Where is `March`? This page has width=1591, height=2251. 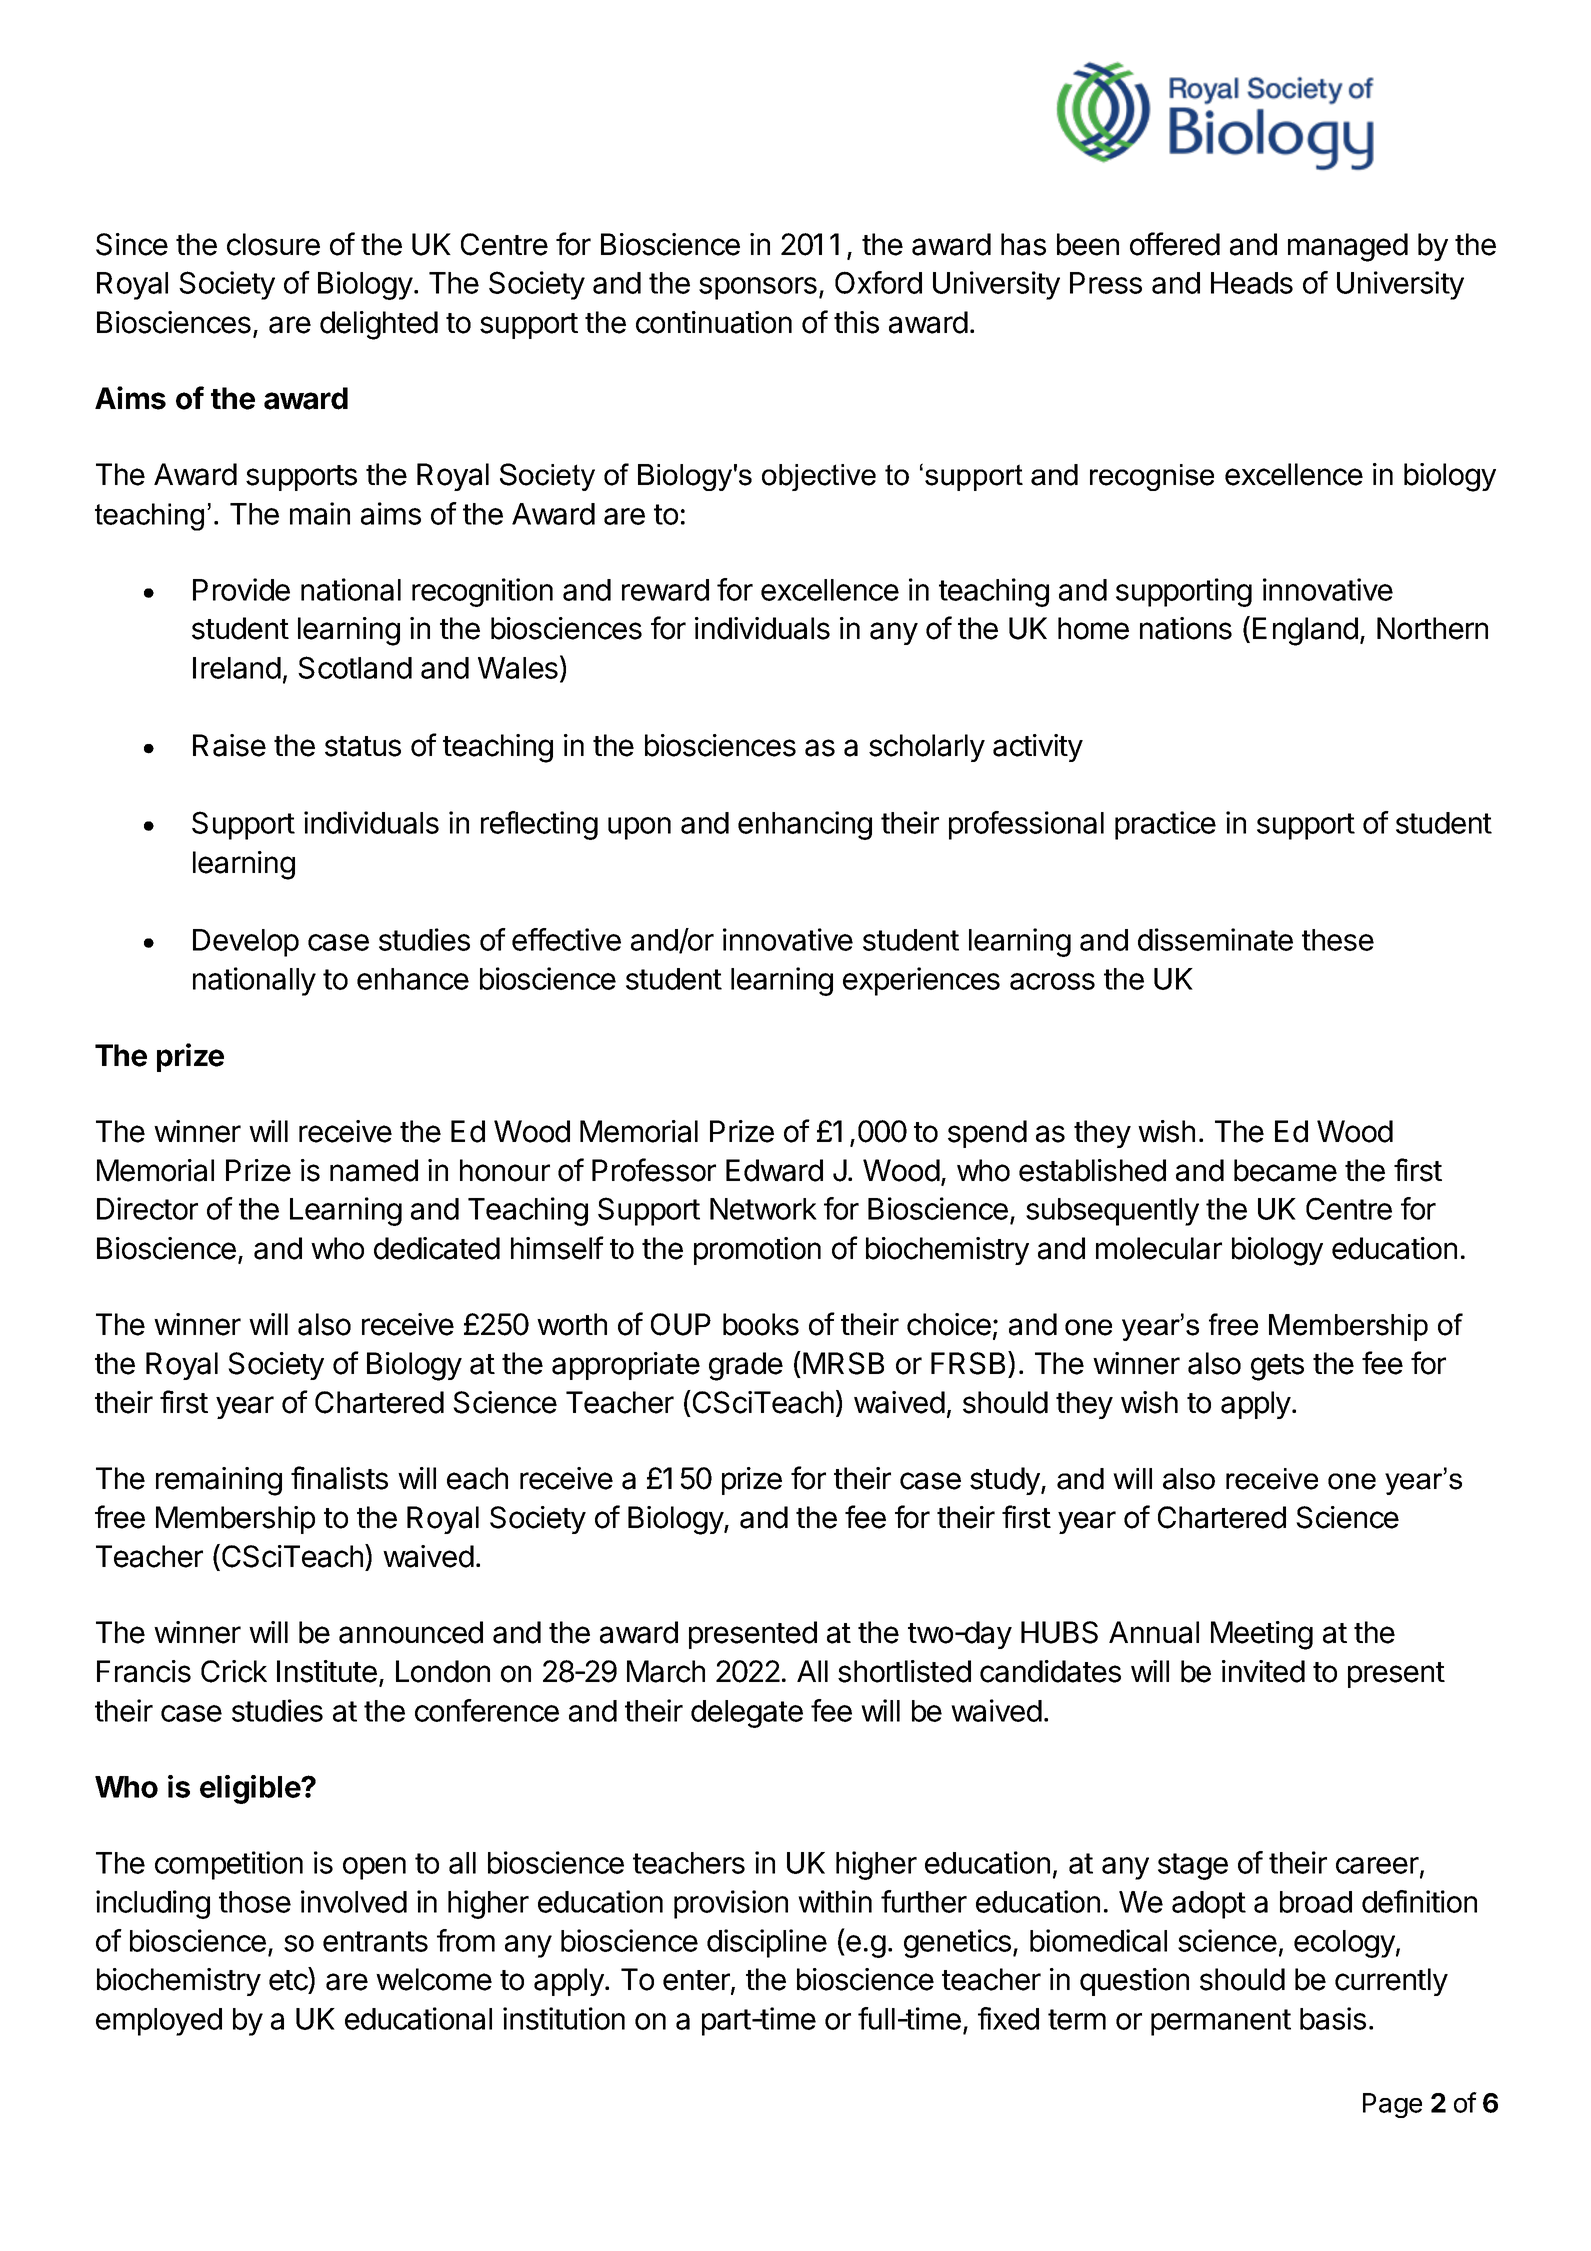 March is located at coordinates (666, 1671).
